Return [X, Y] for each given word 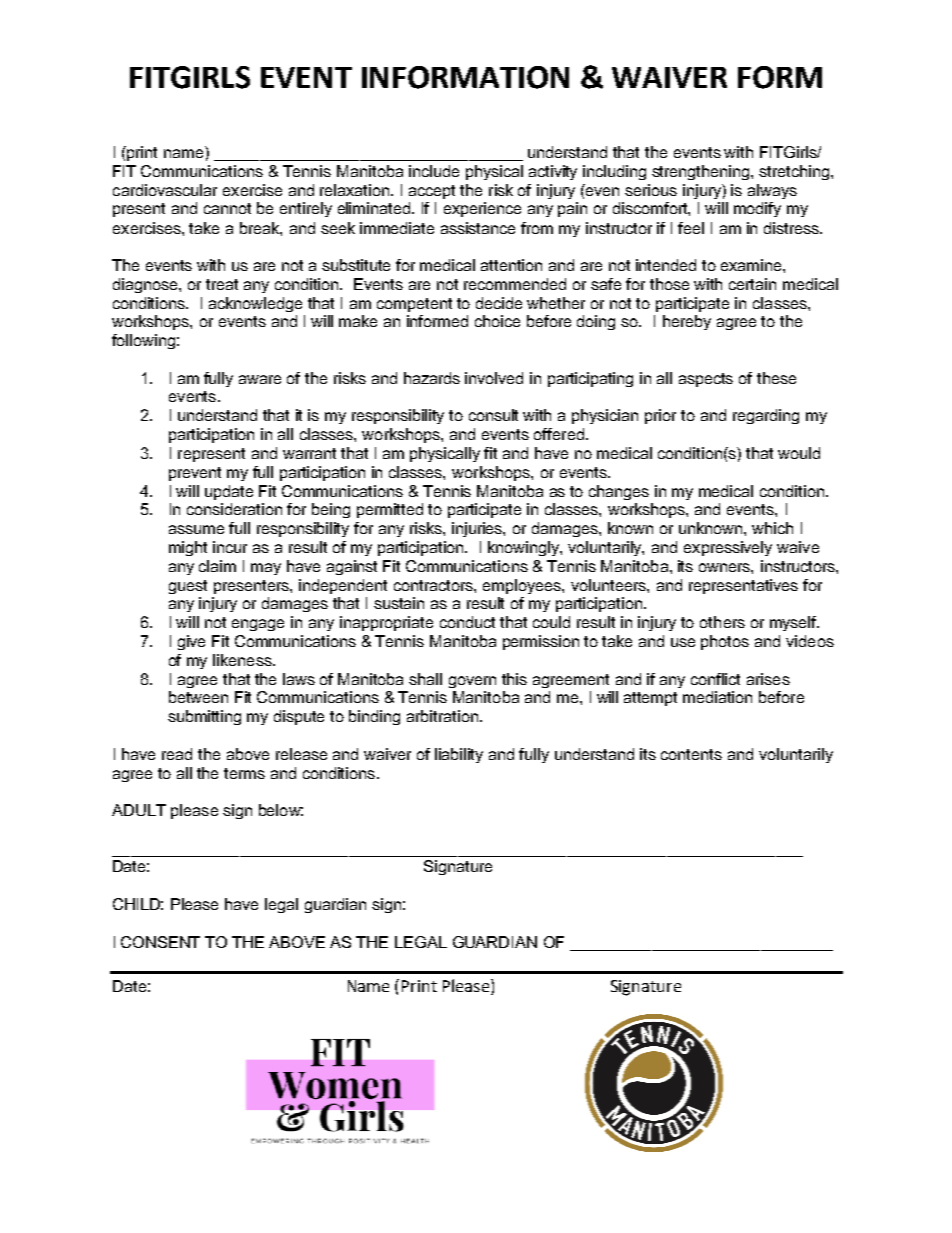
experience [482, 209]
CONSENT [160, 942]
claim [217, 566]
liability [459, 755]
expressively [728, 548]
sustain [399, 603]
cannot [227, 208]
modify [757, 209]
